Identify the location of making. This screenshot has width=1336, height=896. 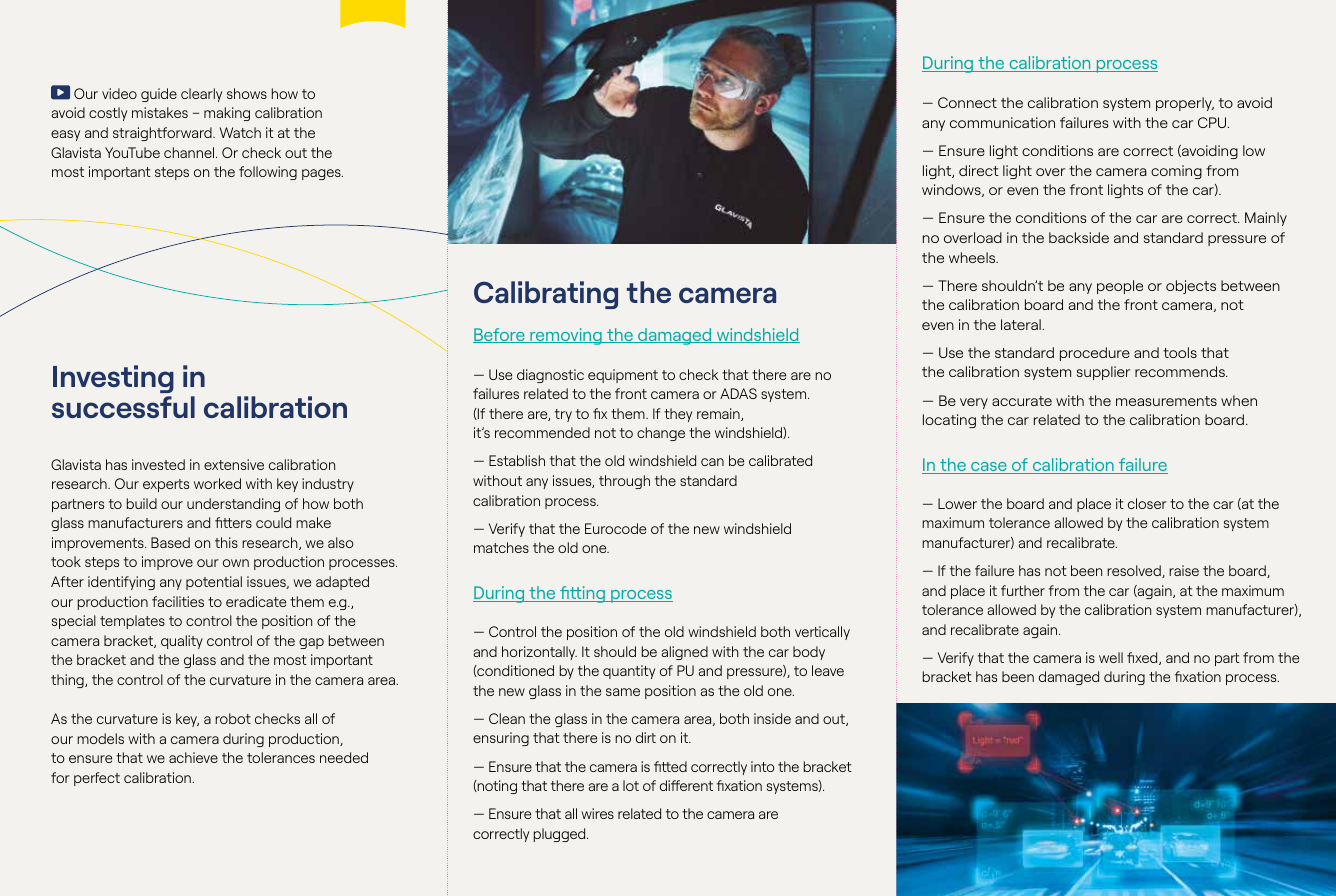
(227, 114).
